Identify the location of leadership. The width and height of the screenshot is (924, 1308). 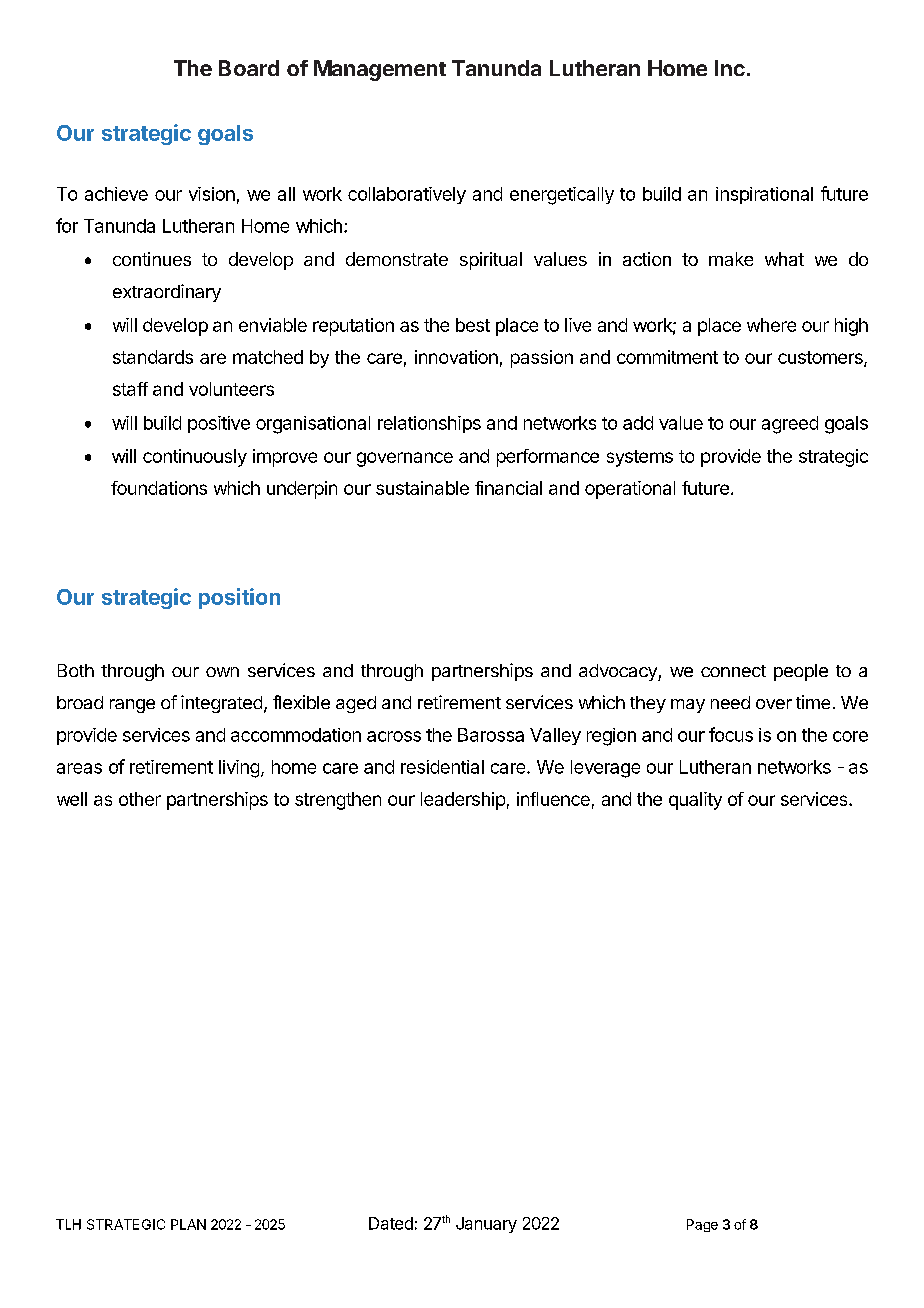
(463, 801).
